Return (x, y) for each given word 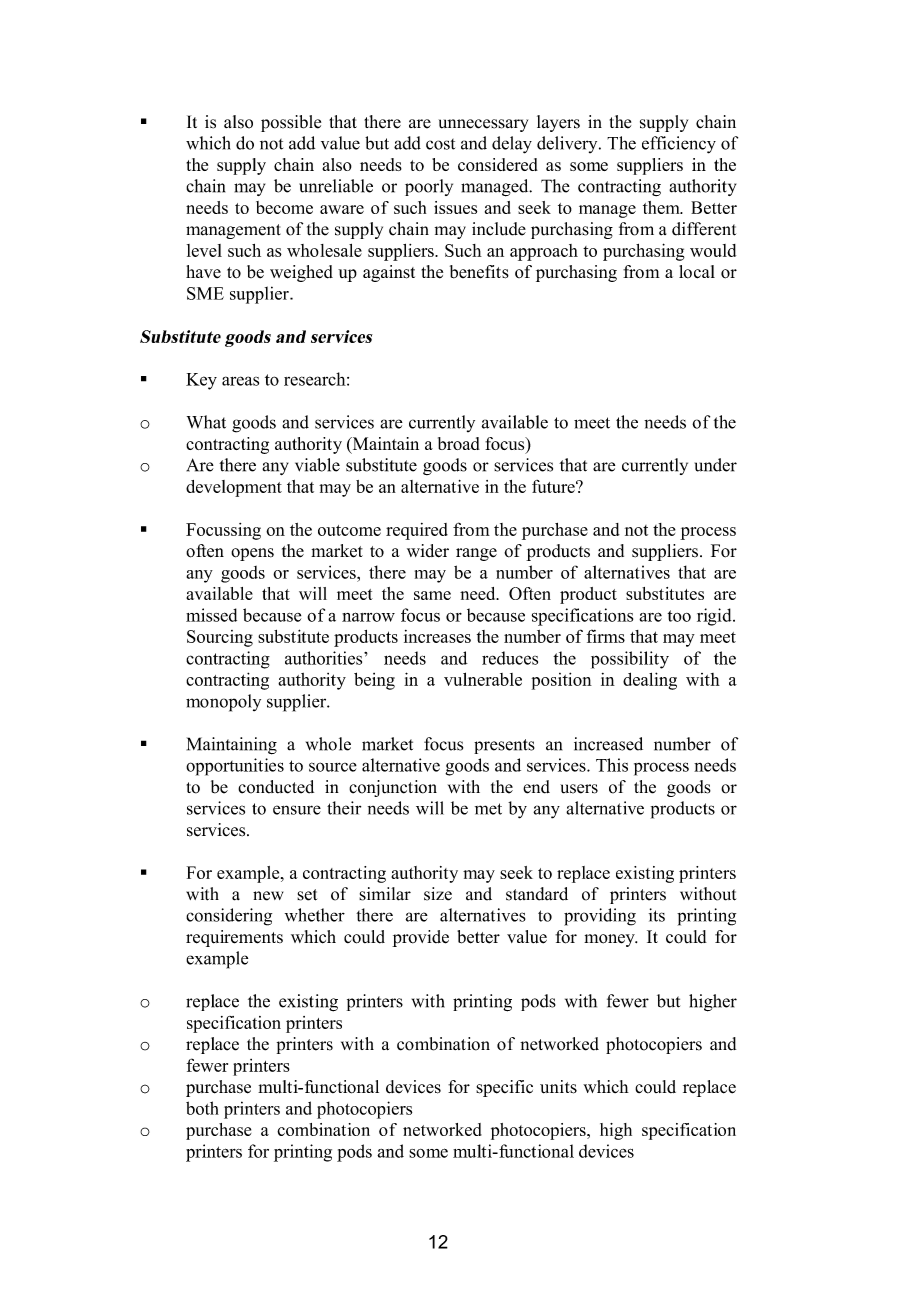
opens (252, 554)
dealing (650, 681)
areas (240, 381)
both (202, 1108)
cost (440, 144)
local (697, 272)
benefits (479, 272)
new (268, 896)
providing (600, 917)
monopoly (223, 703)
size (438, 894)
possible (291, 123)
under (716, 465)
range (476, 554)
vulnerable (483, 679)
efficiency (679, 145)
